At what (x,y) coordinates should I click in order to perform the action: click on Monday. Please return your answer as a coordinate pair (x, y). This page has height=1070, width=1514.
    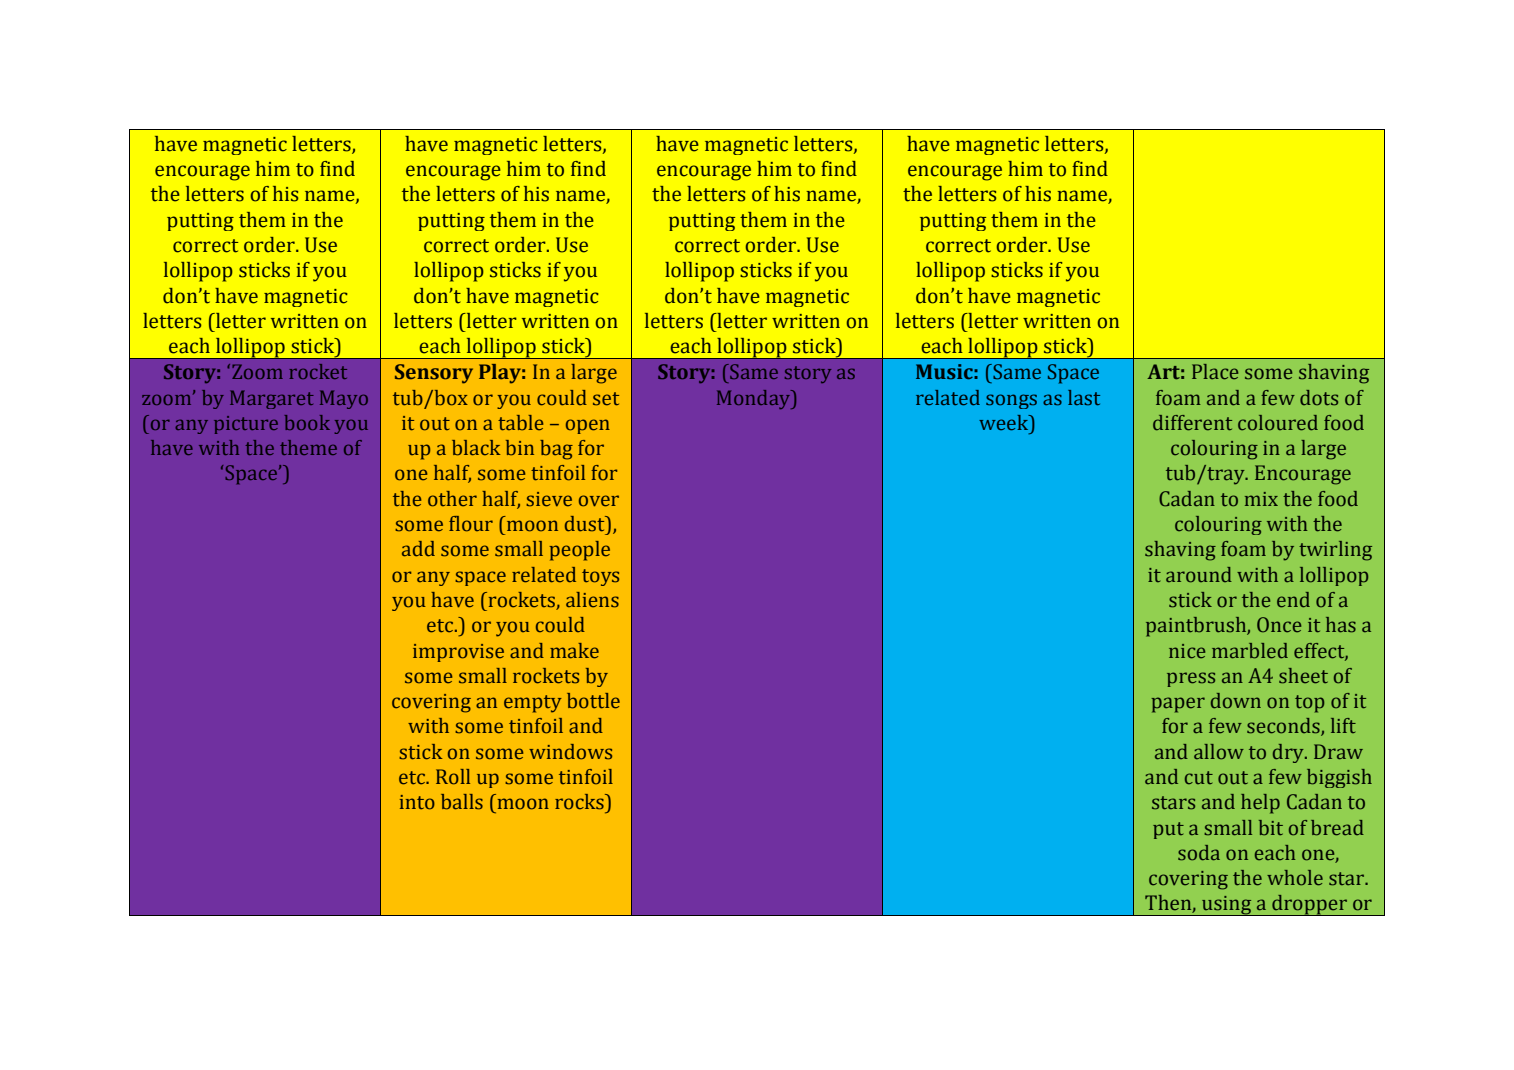
    Looking at the image, I should click on (755, 399).
